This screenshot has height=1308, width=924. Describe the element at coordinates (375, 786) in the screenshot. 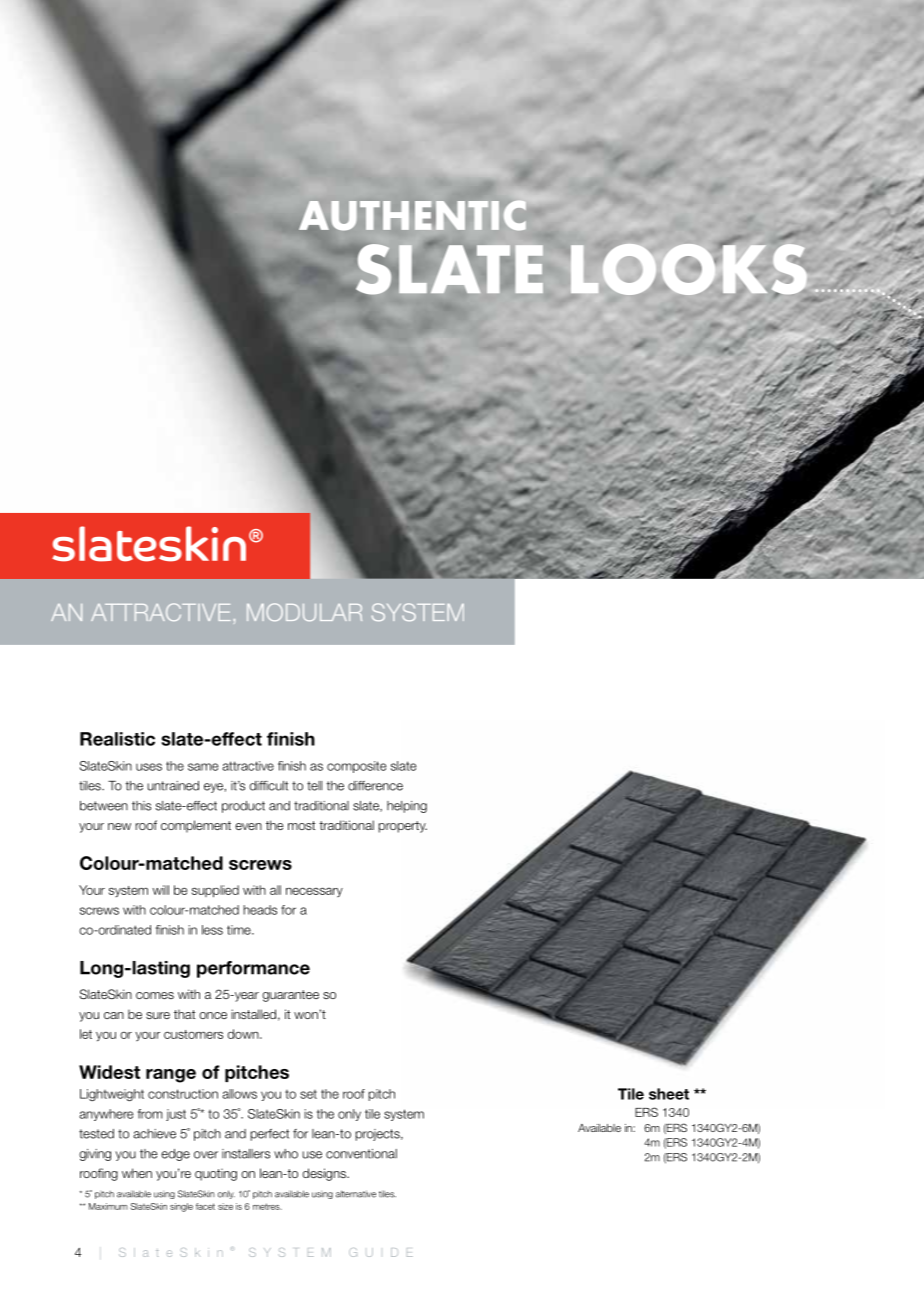

I see `difference` at that location.
